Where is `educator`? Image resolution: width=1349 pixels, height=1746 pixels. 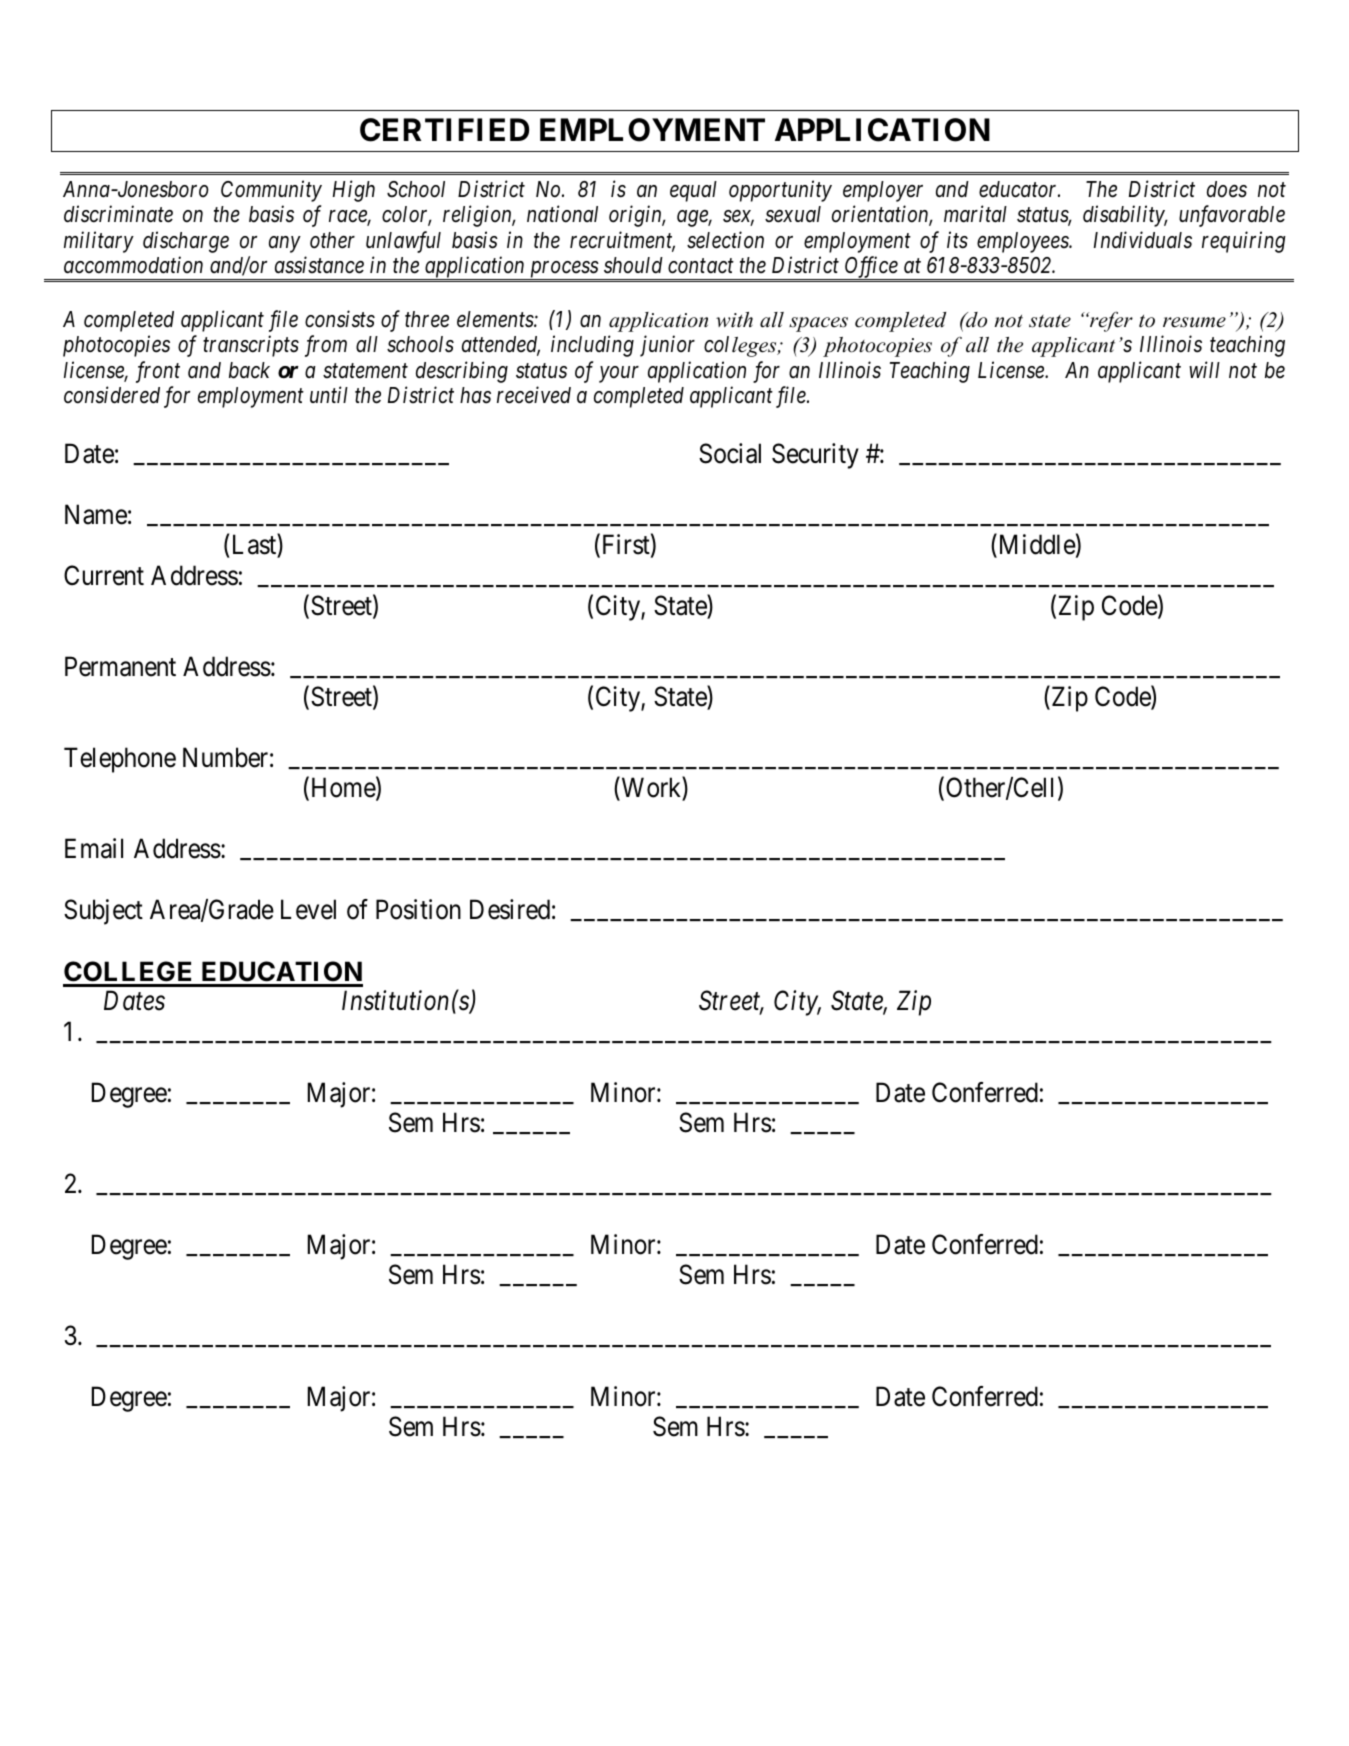
educator is located at coordinates (1019, 189).
